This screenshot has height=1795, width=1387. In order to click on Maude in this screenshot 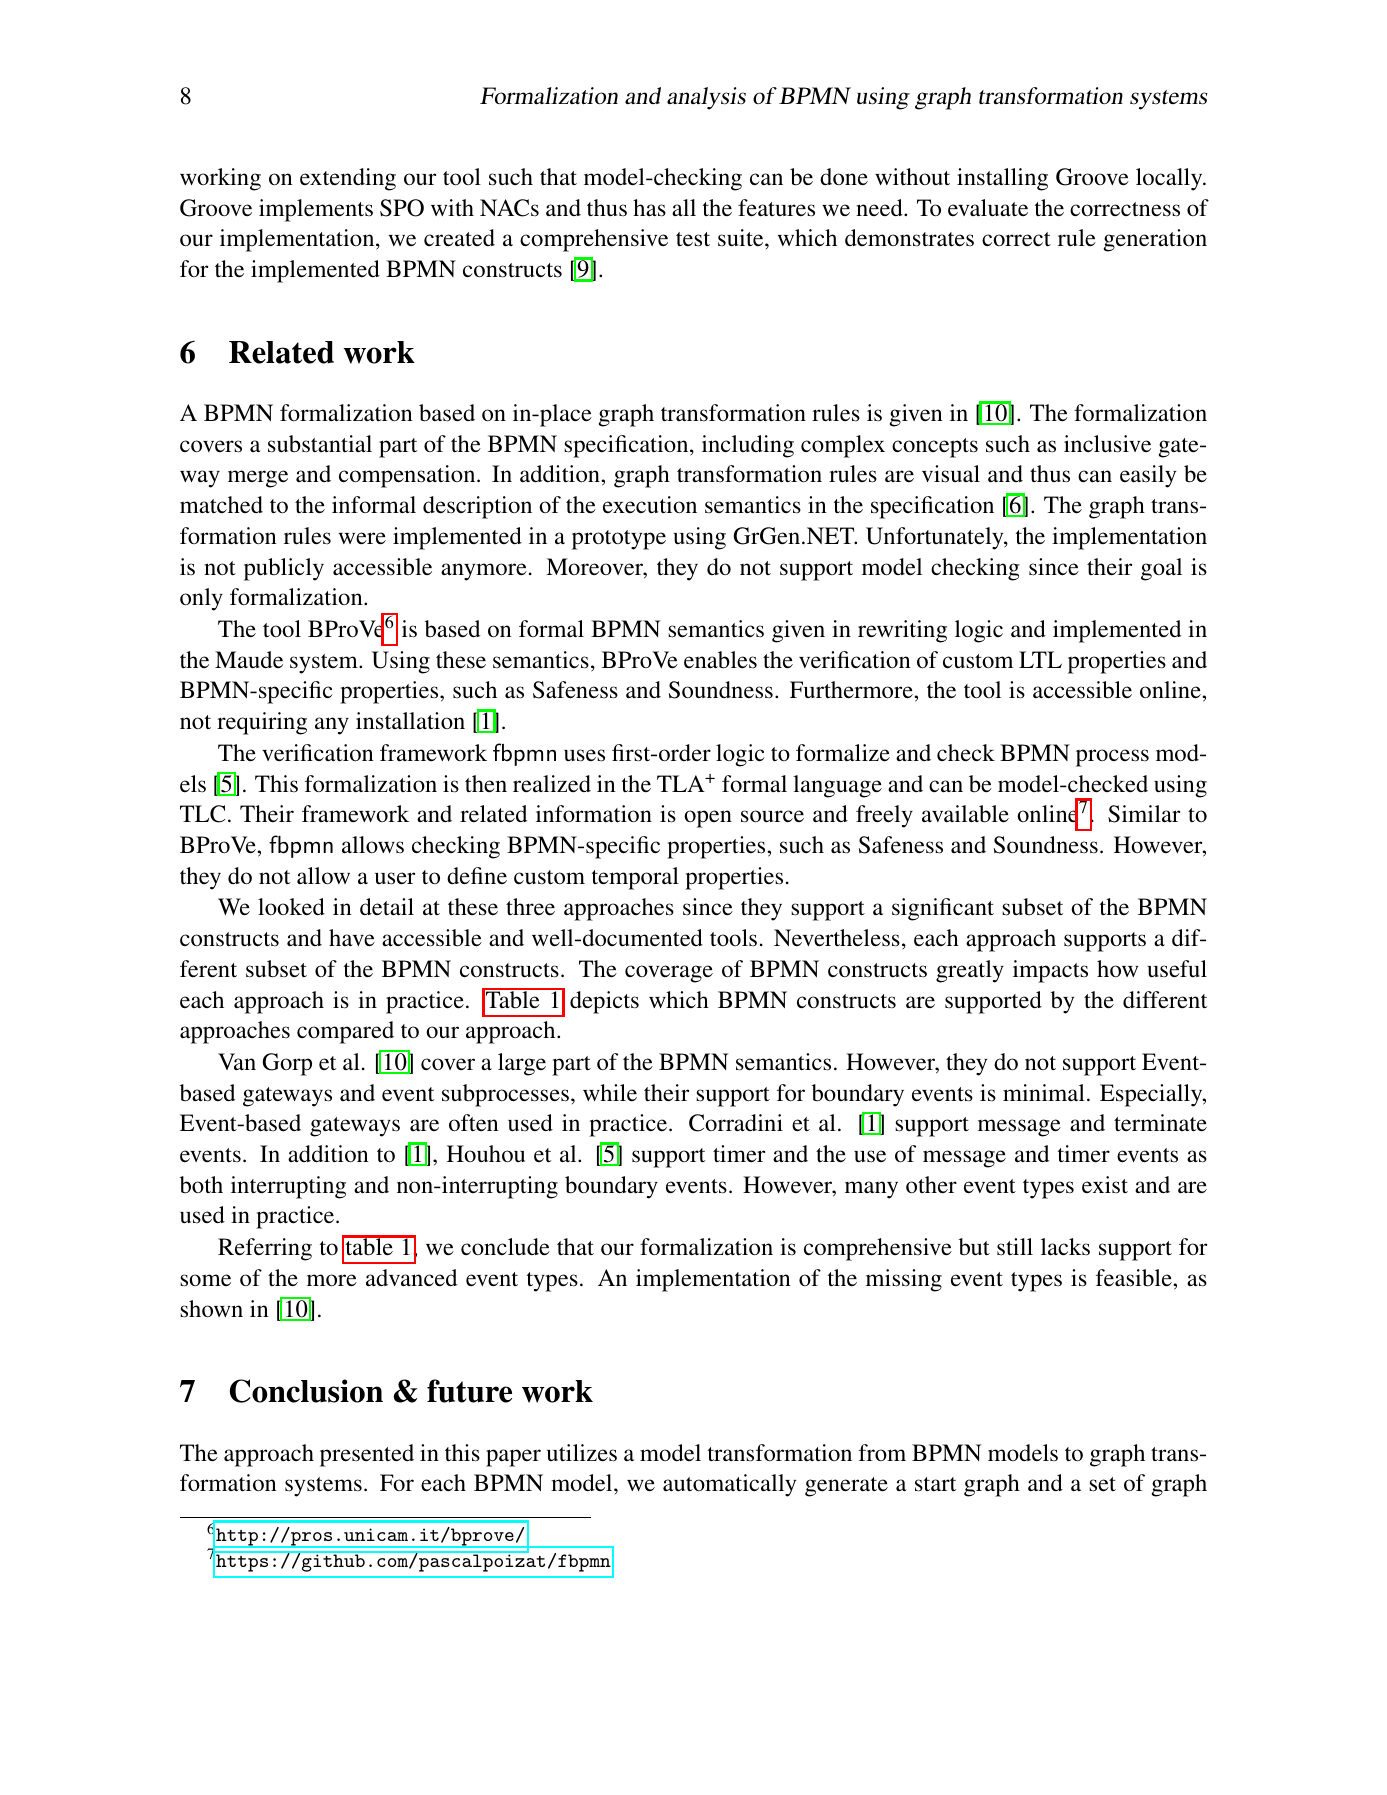, I will do `click(249, 660)`.
